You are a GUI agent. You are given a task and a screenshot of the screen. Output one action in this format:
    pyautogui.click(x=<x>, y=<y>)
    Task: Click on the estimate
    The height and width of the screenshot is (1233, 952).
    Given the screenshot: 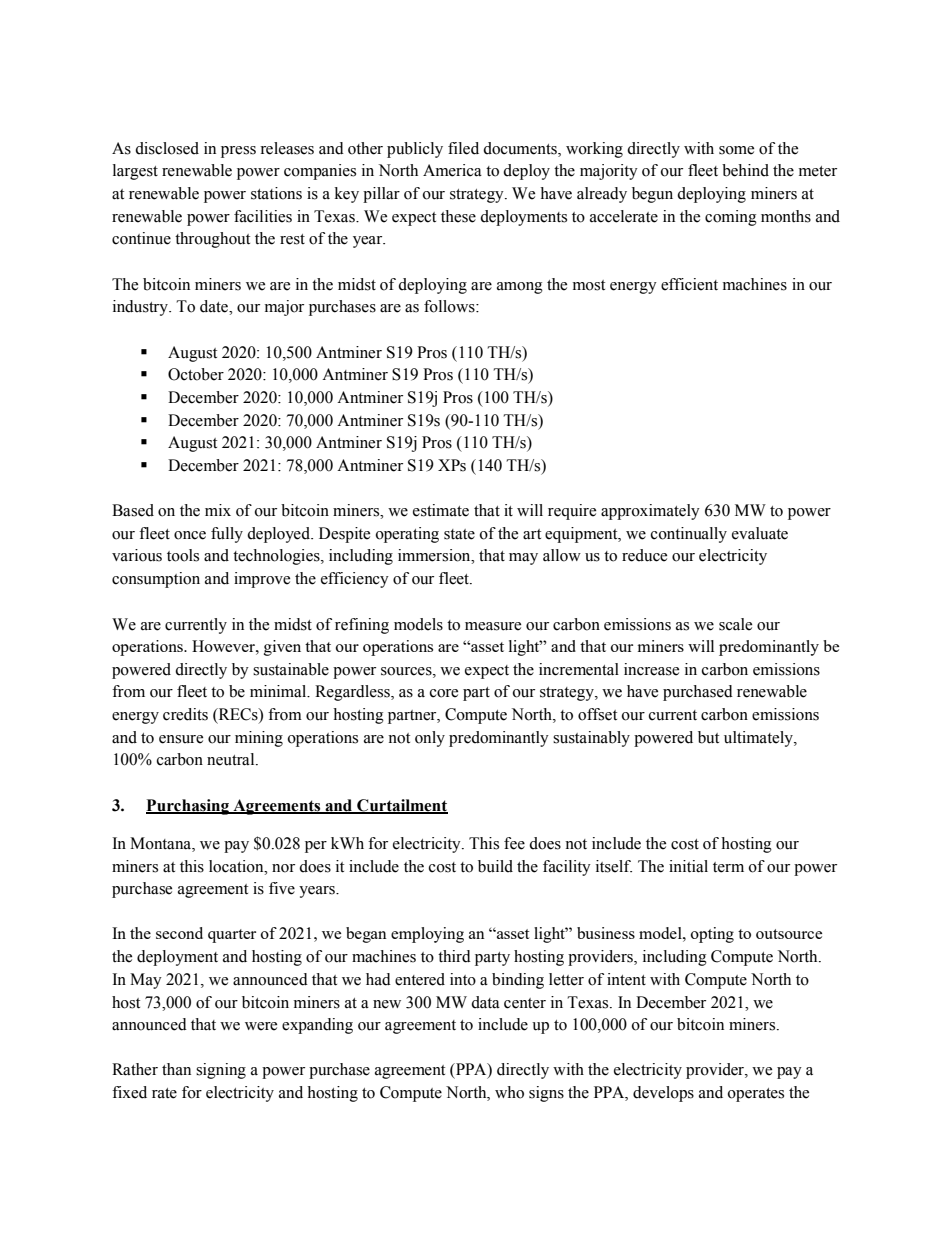 What is the action you would take?
    pyautogui.click(x=441, y=510)
